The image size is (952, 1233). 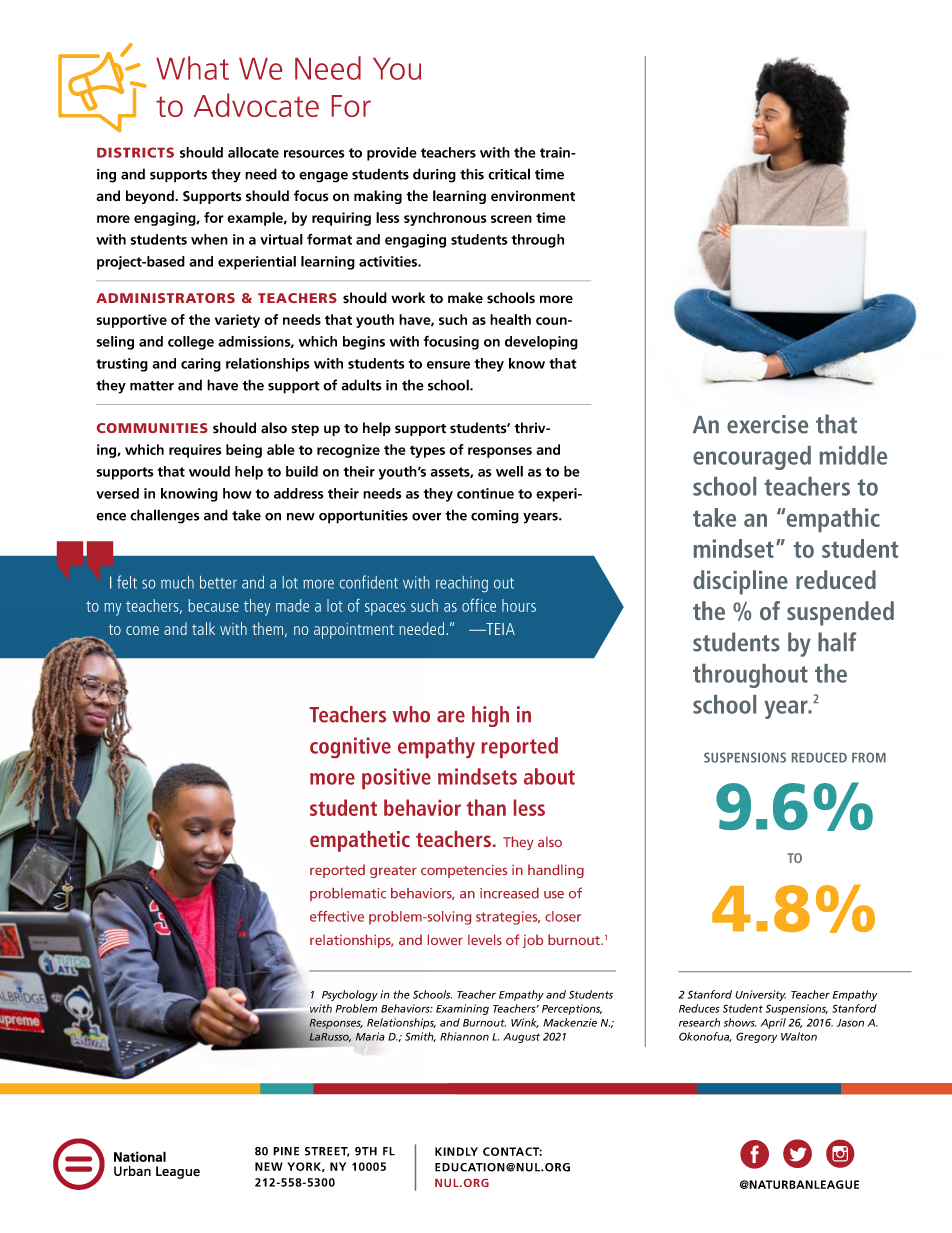 I want to click on coming, so click(x=495, y=517).
